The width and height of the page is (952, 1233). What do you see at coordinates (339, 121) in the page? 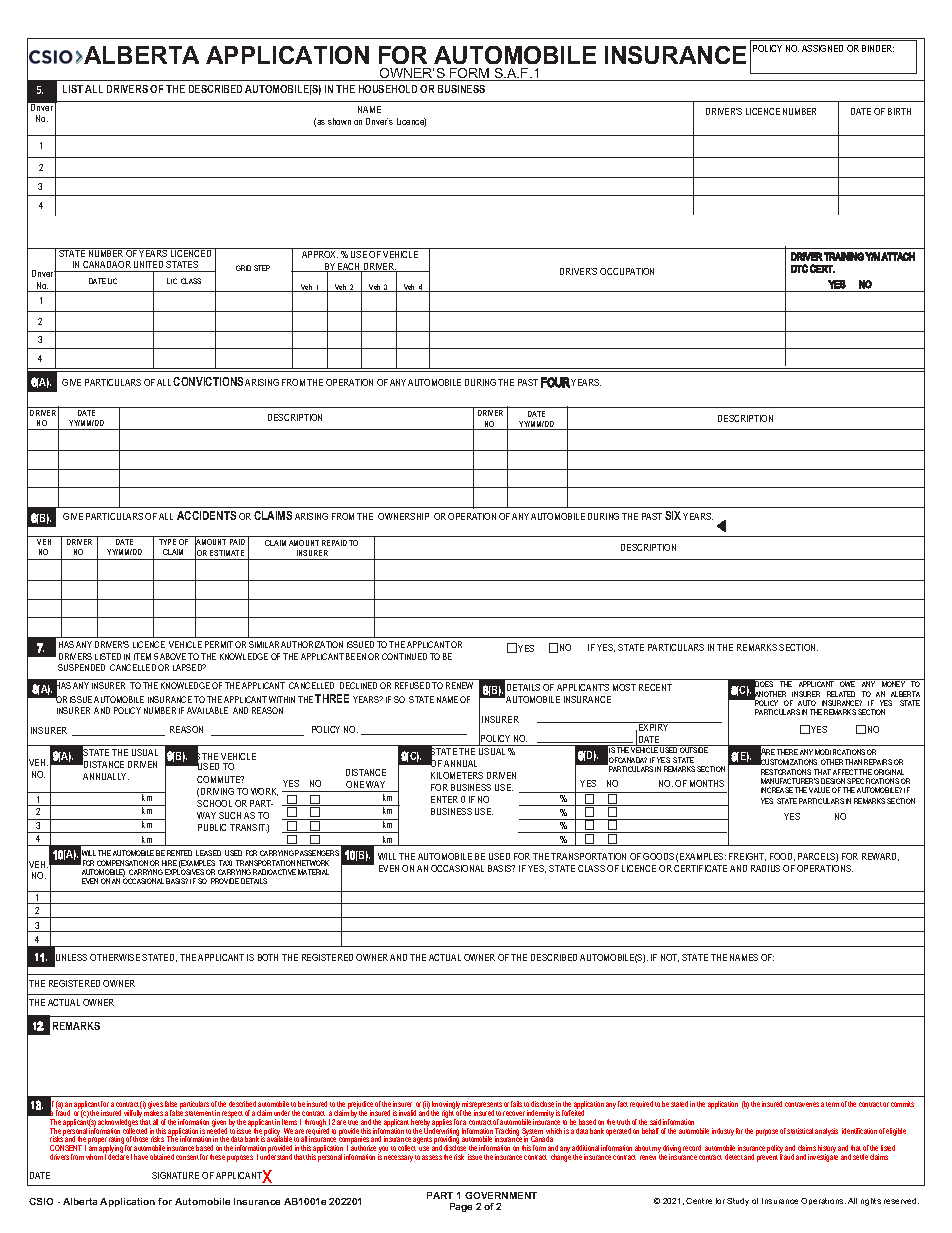
I see `shown` at bounding box center [339, 121].
